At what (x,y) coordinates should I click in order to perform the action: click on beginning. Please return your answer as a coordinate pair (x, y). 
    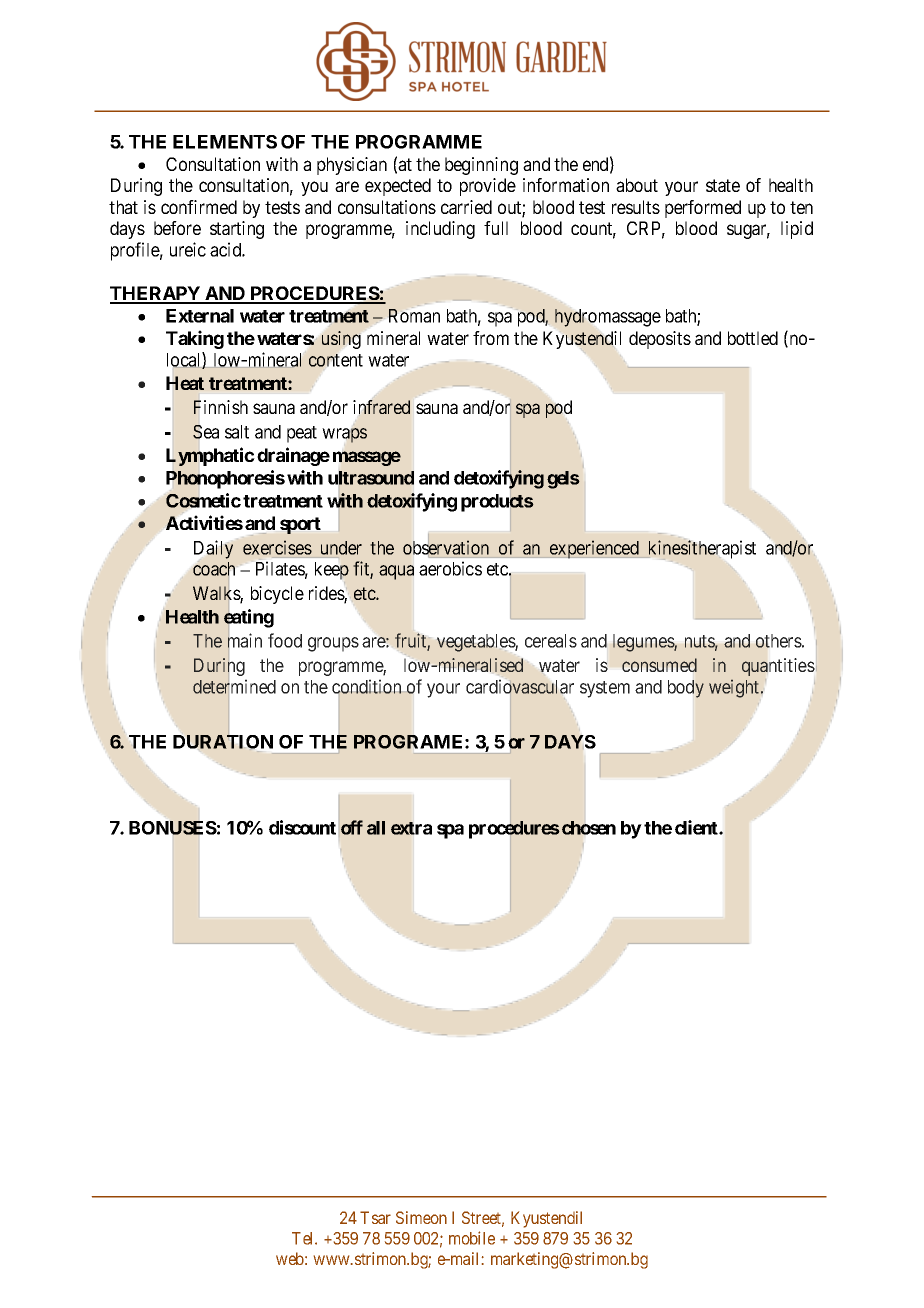
    Looking at the image, I should click on (481, 166).
